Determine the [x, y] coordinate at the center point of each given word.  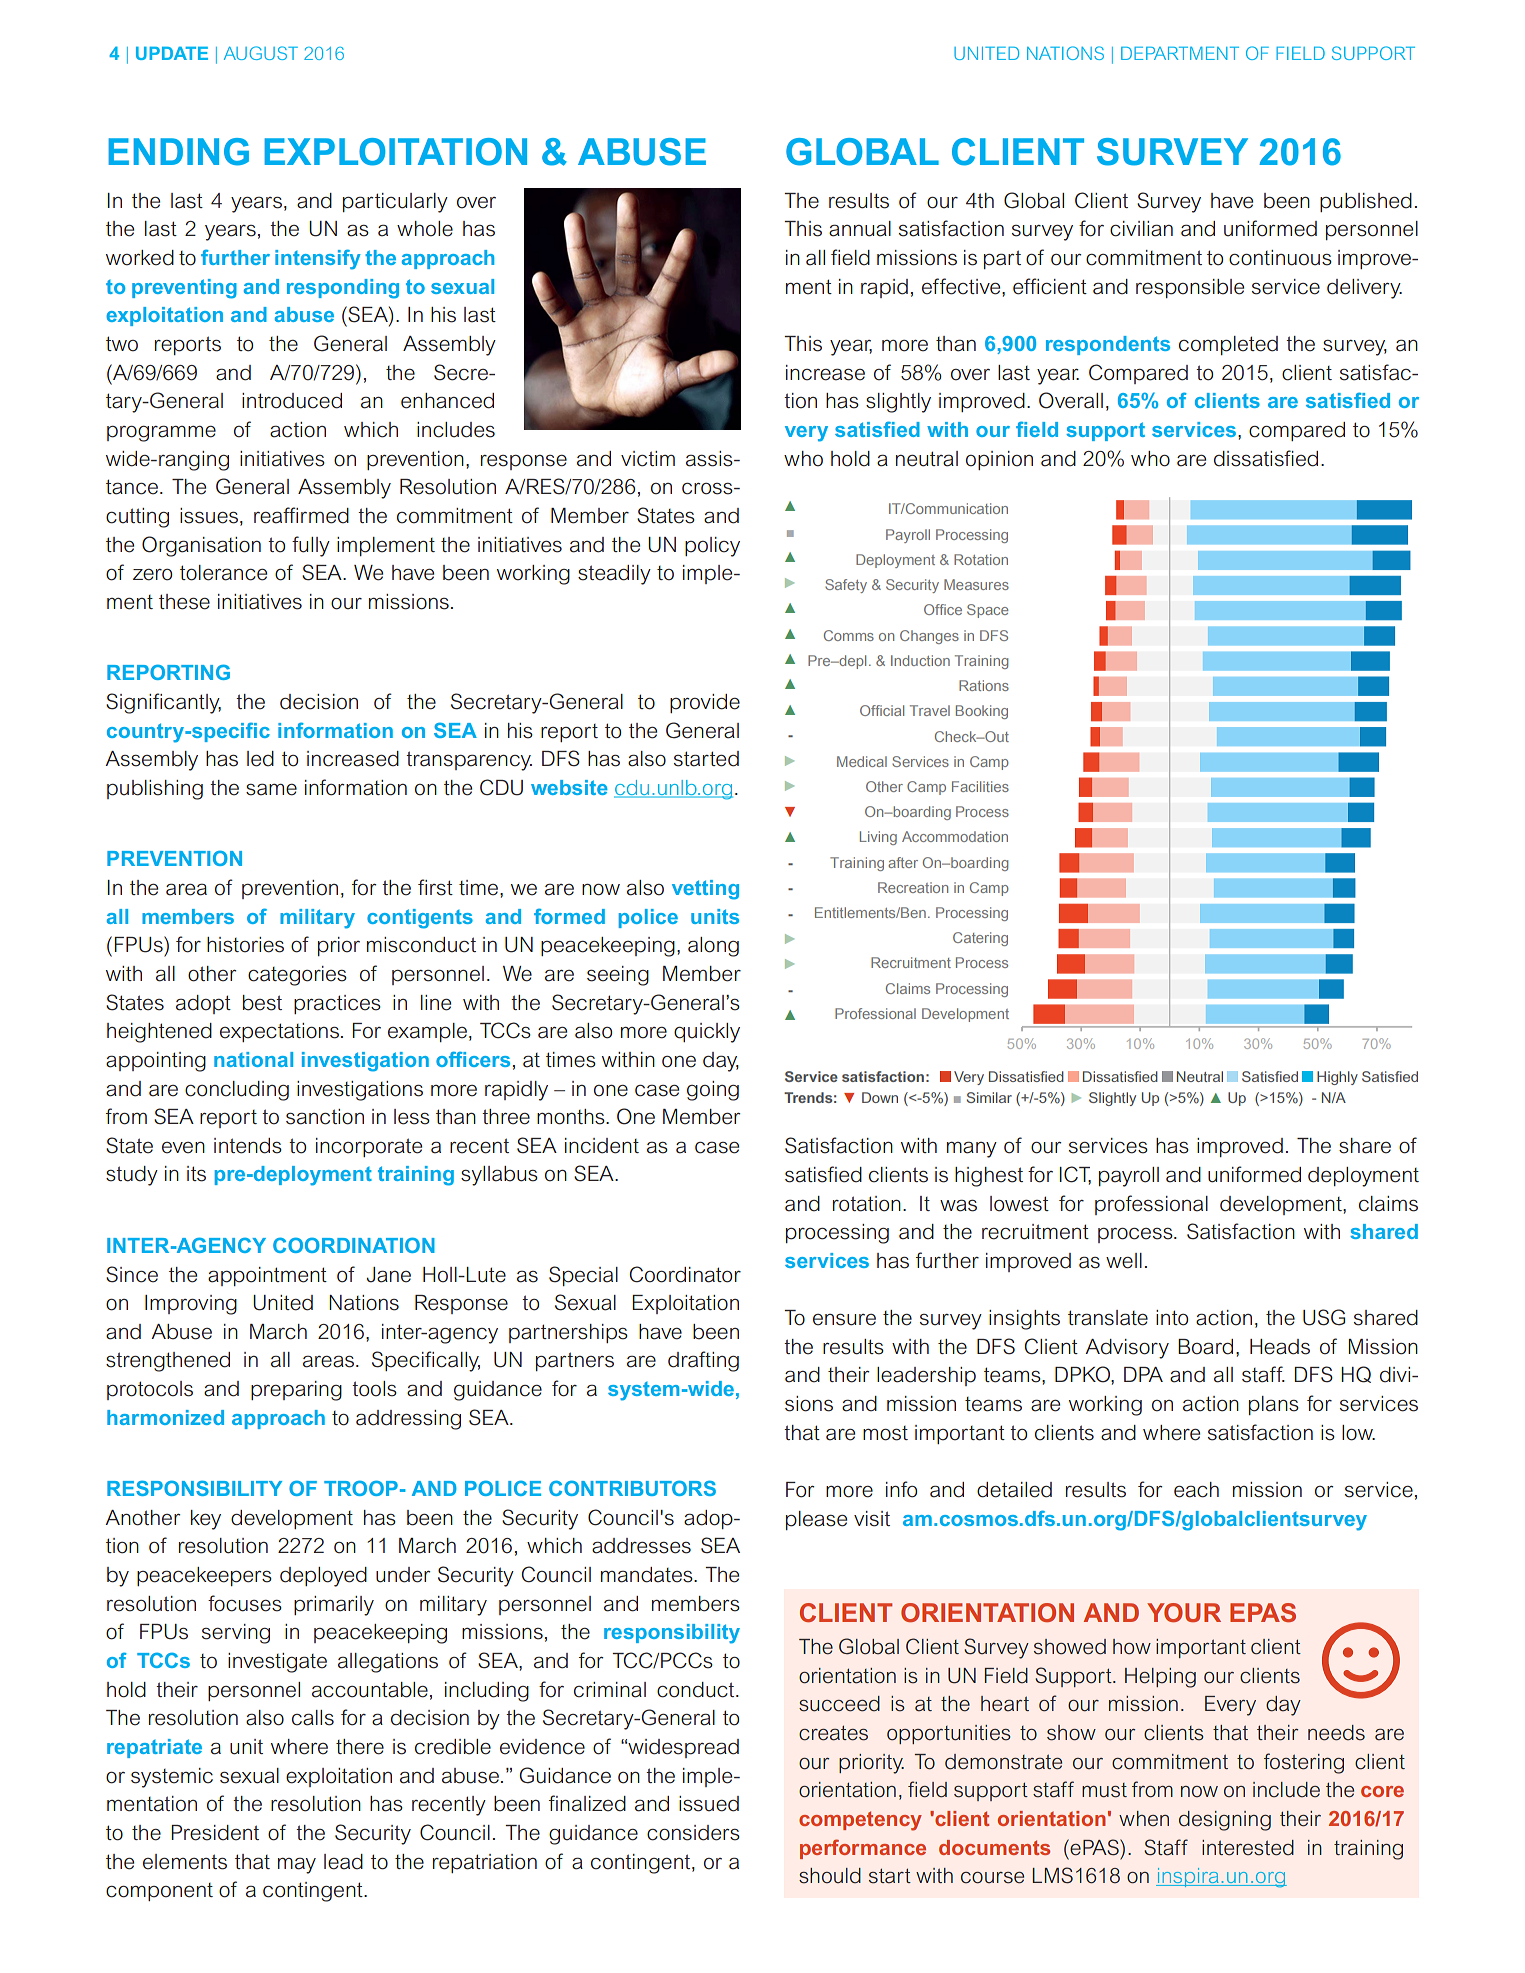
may [297, 1865]
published [1366, 202]
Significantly [163, 703]
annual [860, 229]
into [1172, 1318]
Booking [982, 712]
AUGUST [261, 53]
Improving [191, 1305]
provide [705, 703]
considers [693, 1833]
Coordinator [685, 1274]
